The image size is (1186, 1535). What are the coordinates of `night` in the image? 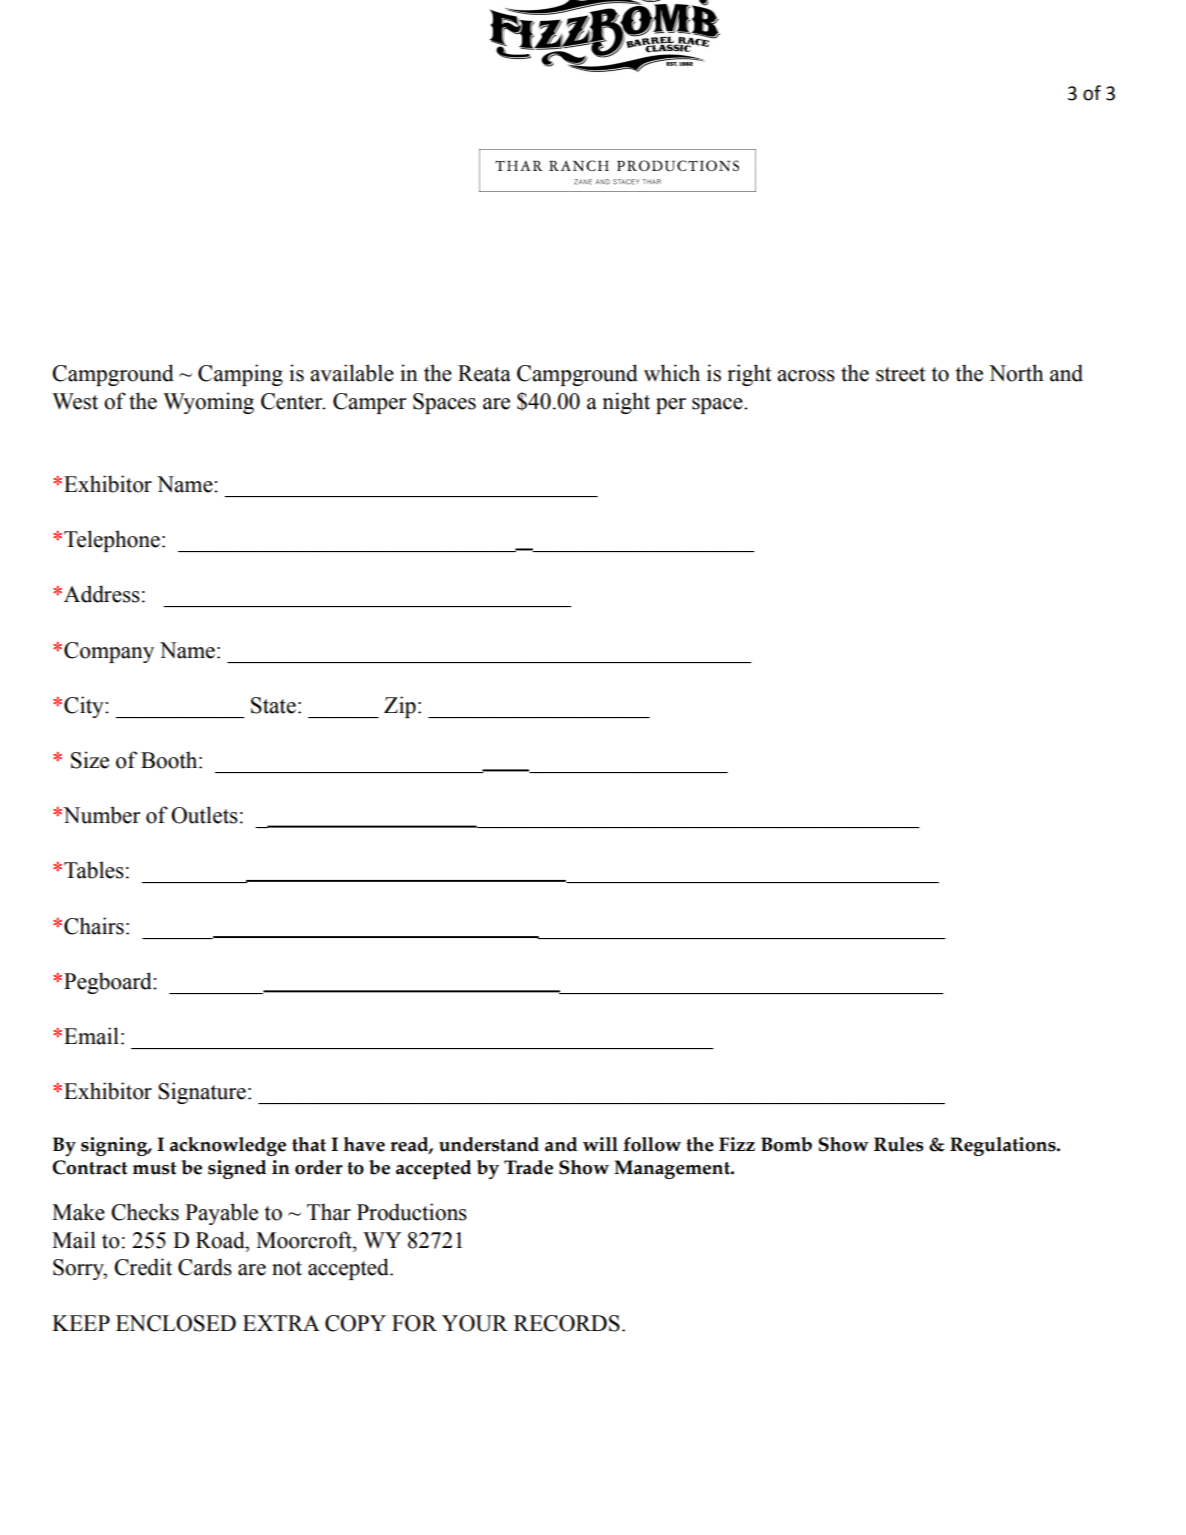 It's located at (626, 403).
